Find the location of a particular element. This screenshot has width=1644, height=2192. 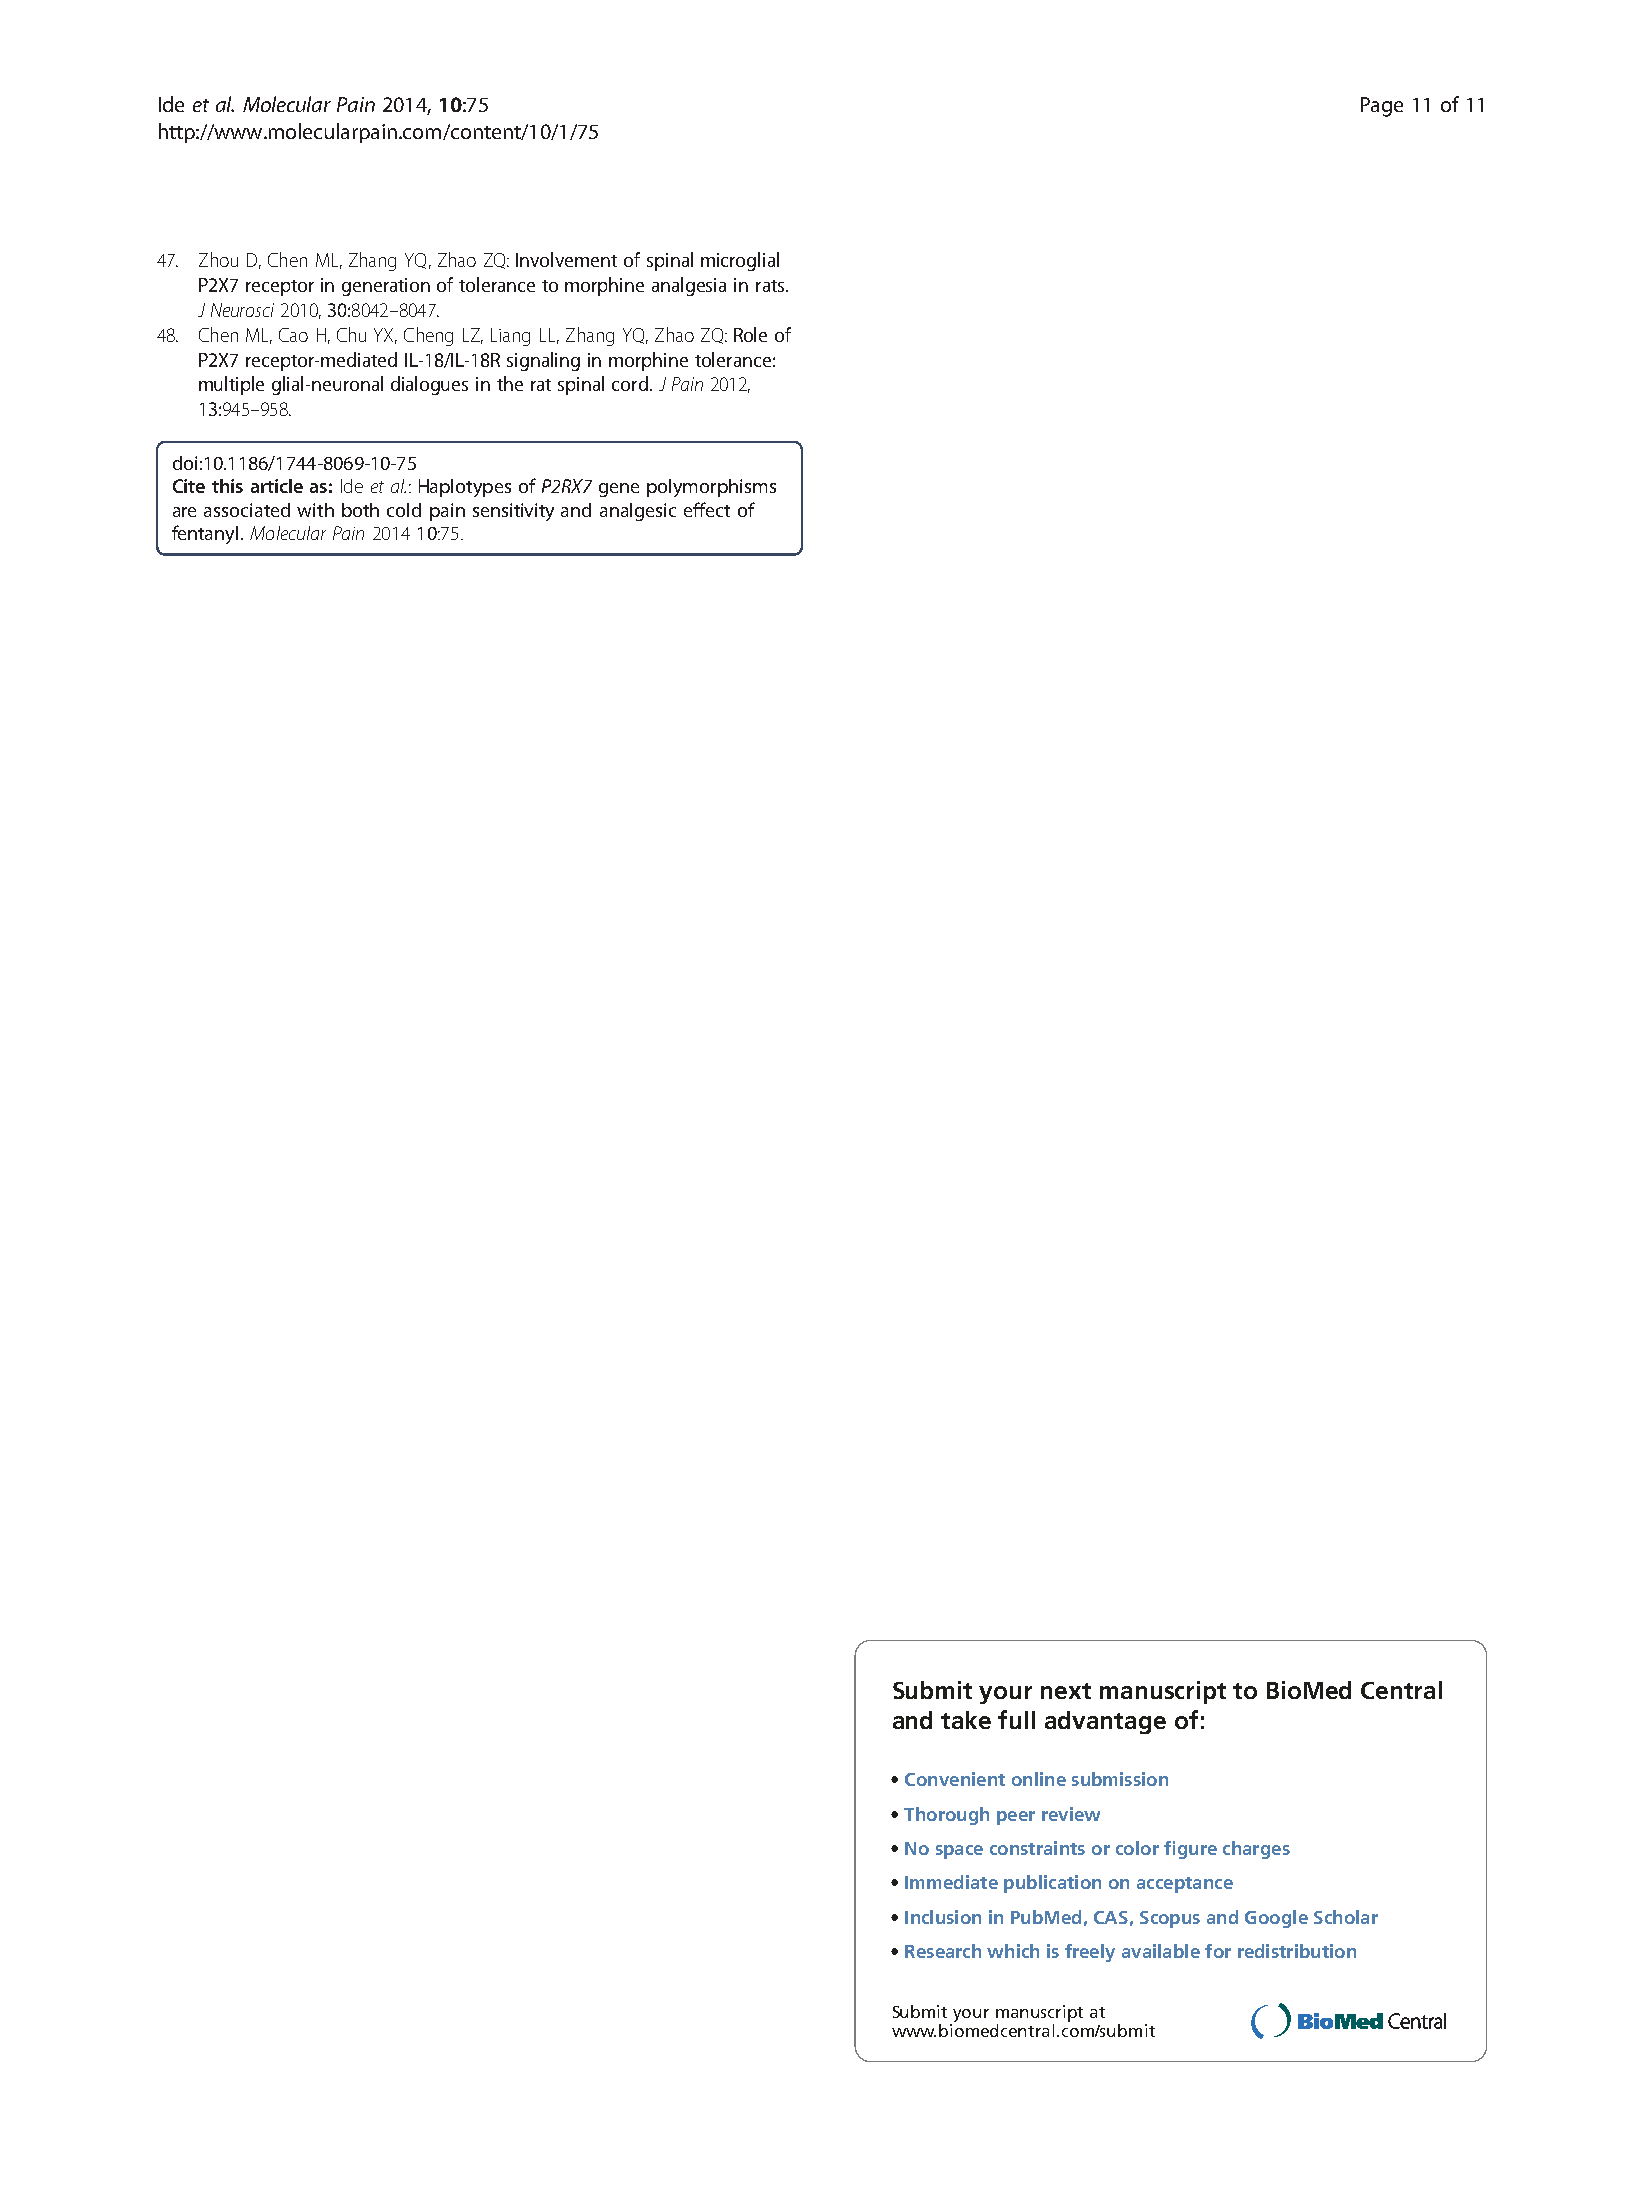

Google is located at coordinates (1276, 1919).
